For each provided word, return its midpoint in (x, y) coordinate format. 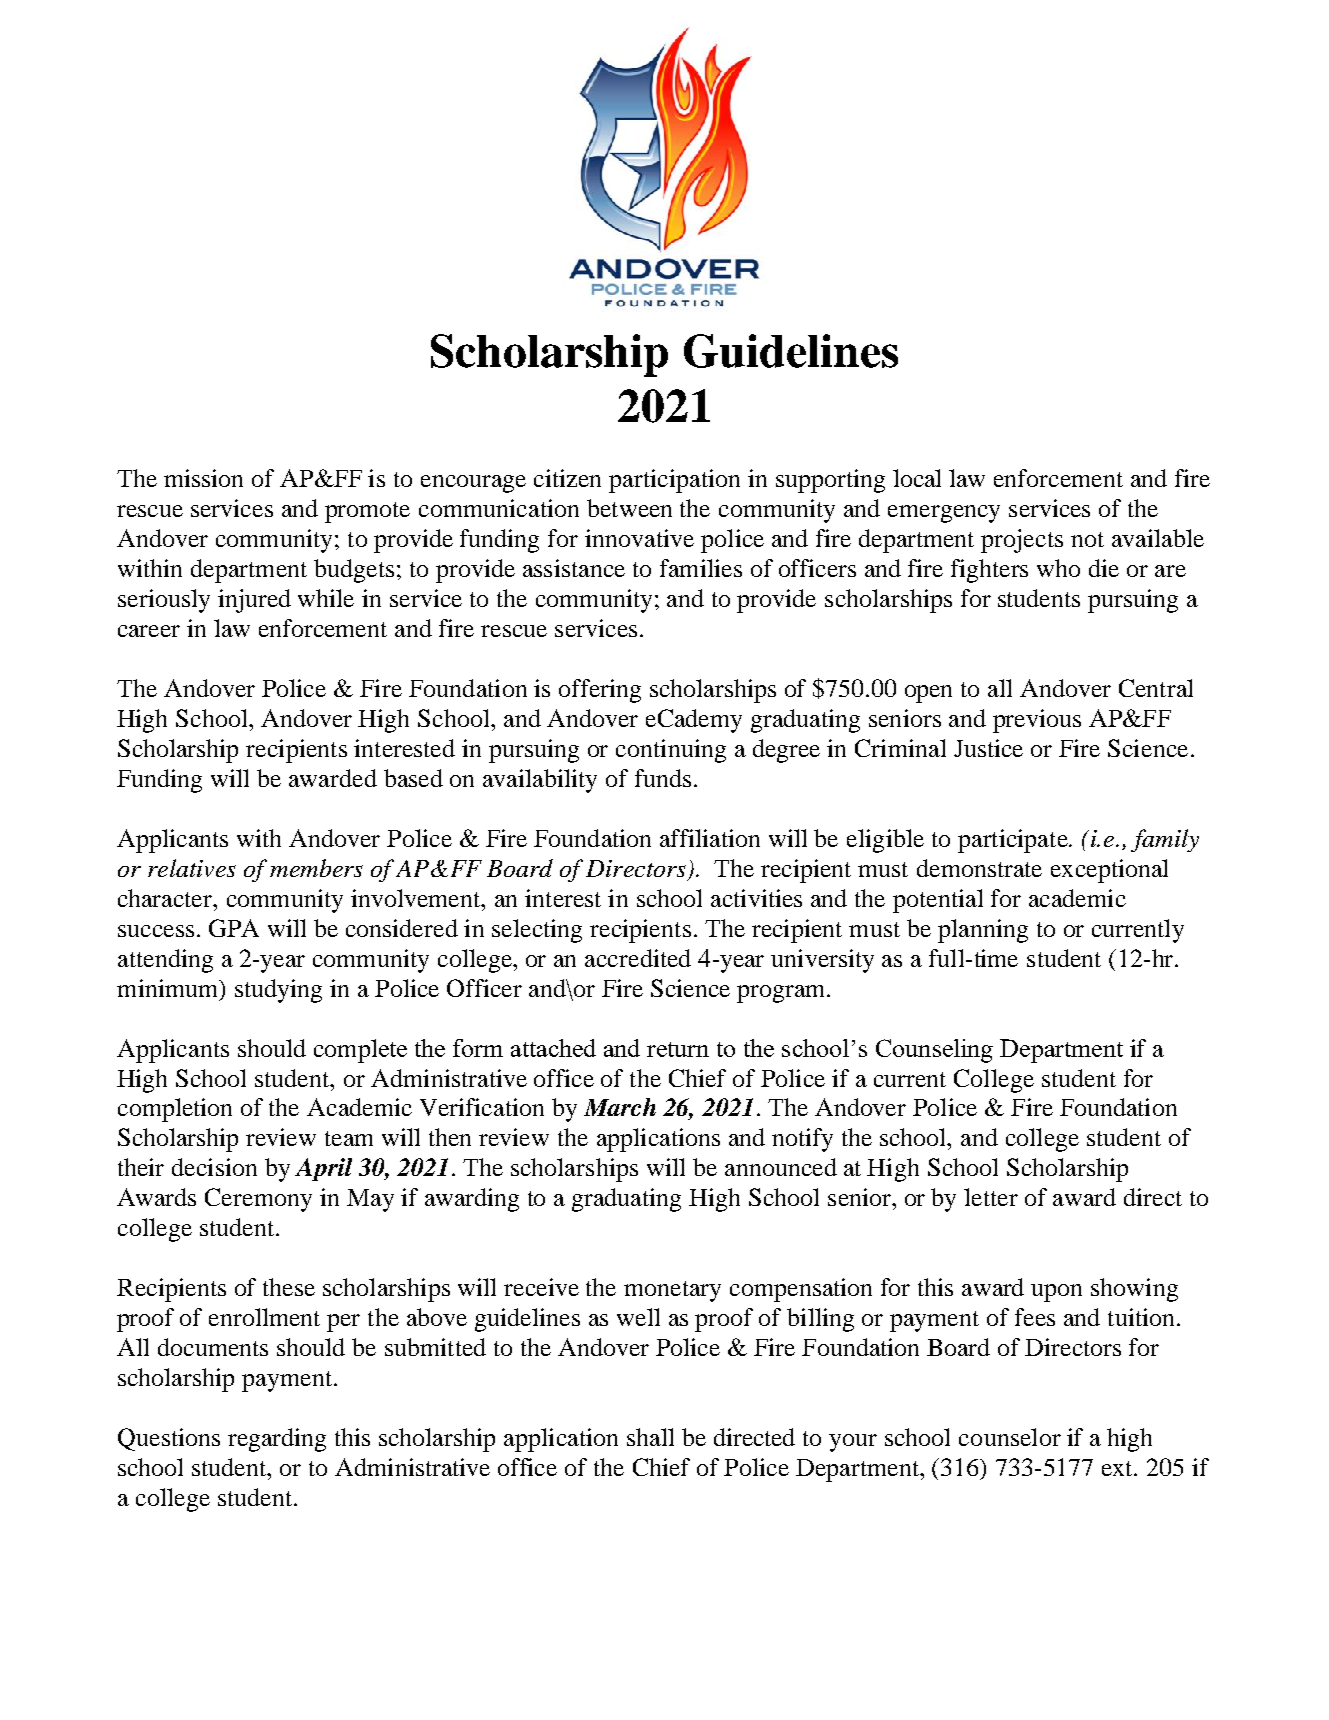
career (149, 631)
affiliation (710, 838)
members (316, 868)
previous (1037, 721)
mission (203, 478)
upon (1056, 1293)
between (629, 508)
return (678, 1049)
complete (360, 1051)
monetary (672, 1291)
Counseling (934, 1051)
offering (600, 691)
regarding (277, 1440)
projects (1022, 541)
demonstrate (979, 868)
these (289, 1287)
